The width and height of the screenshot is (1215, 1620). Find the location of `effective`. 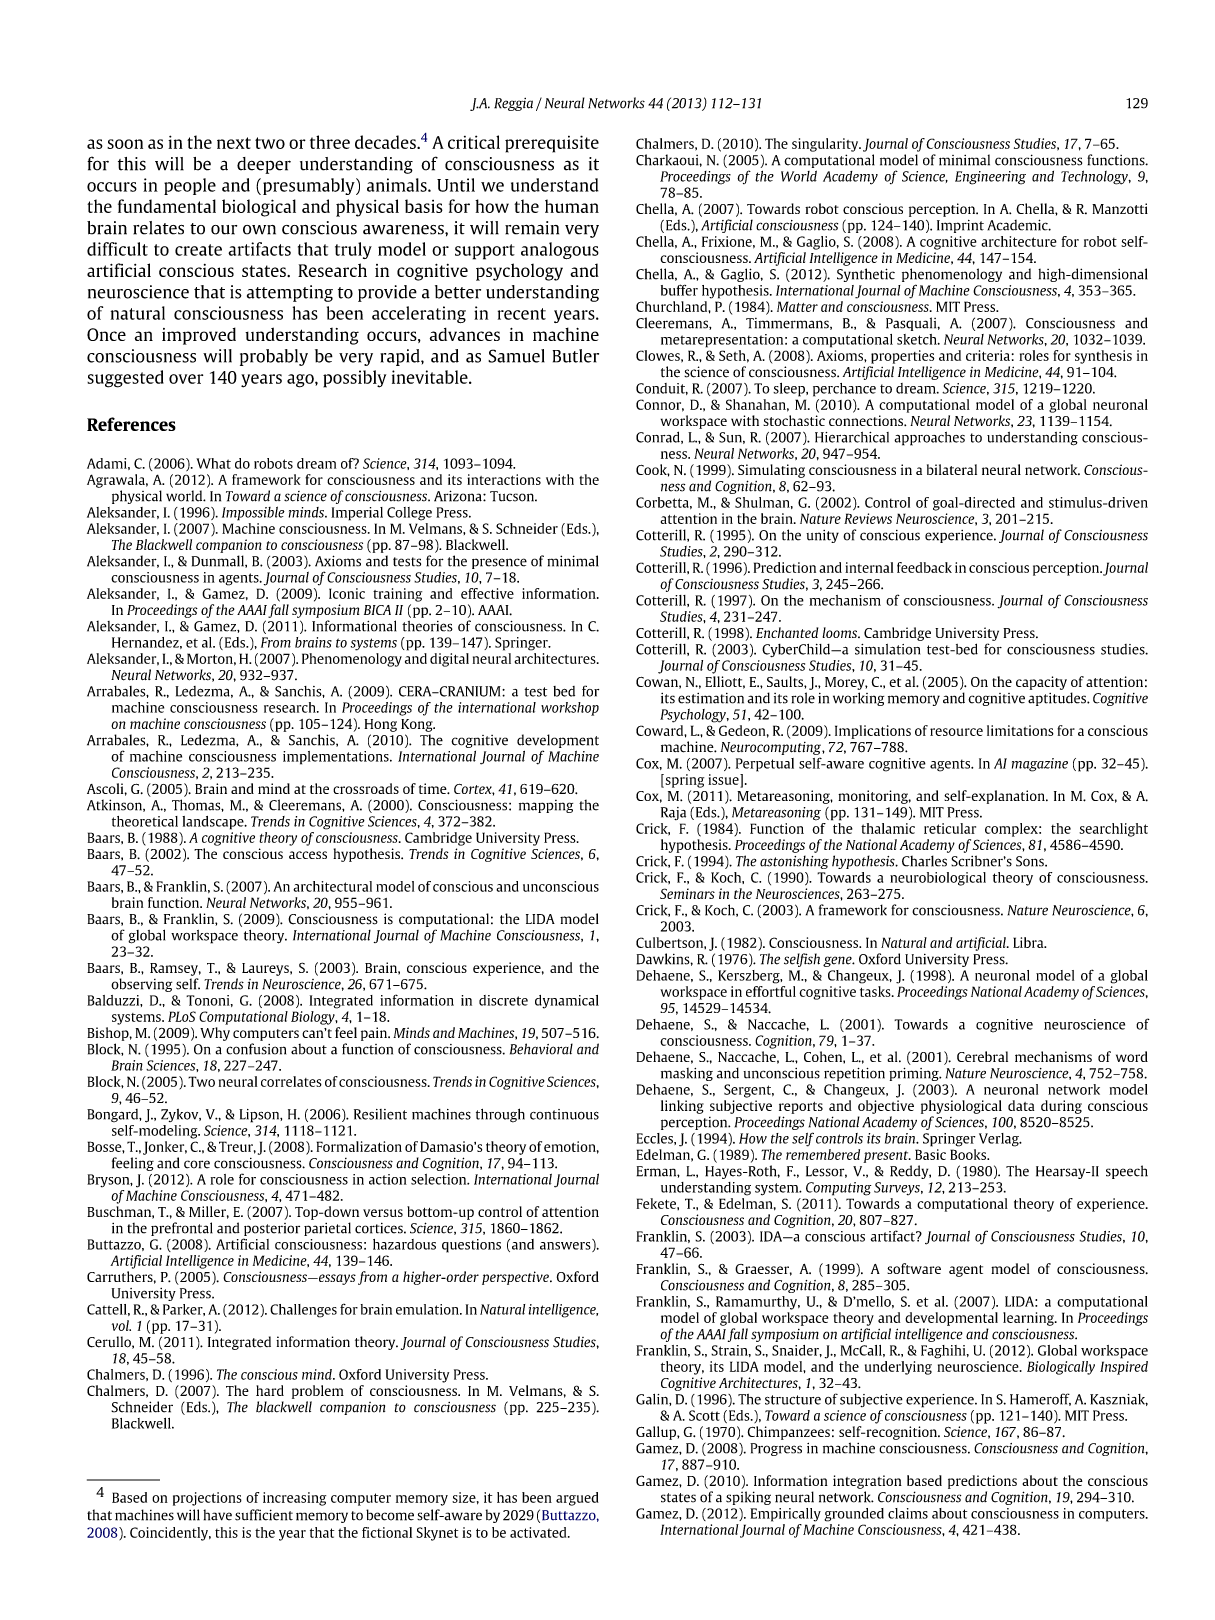

effective is located at coordinates (487, 593).
